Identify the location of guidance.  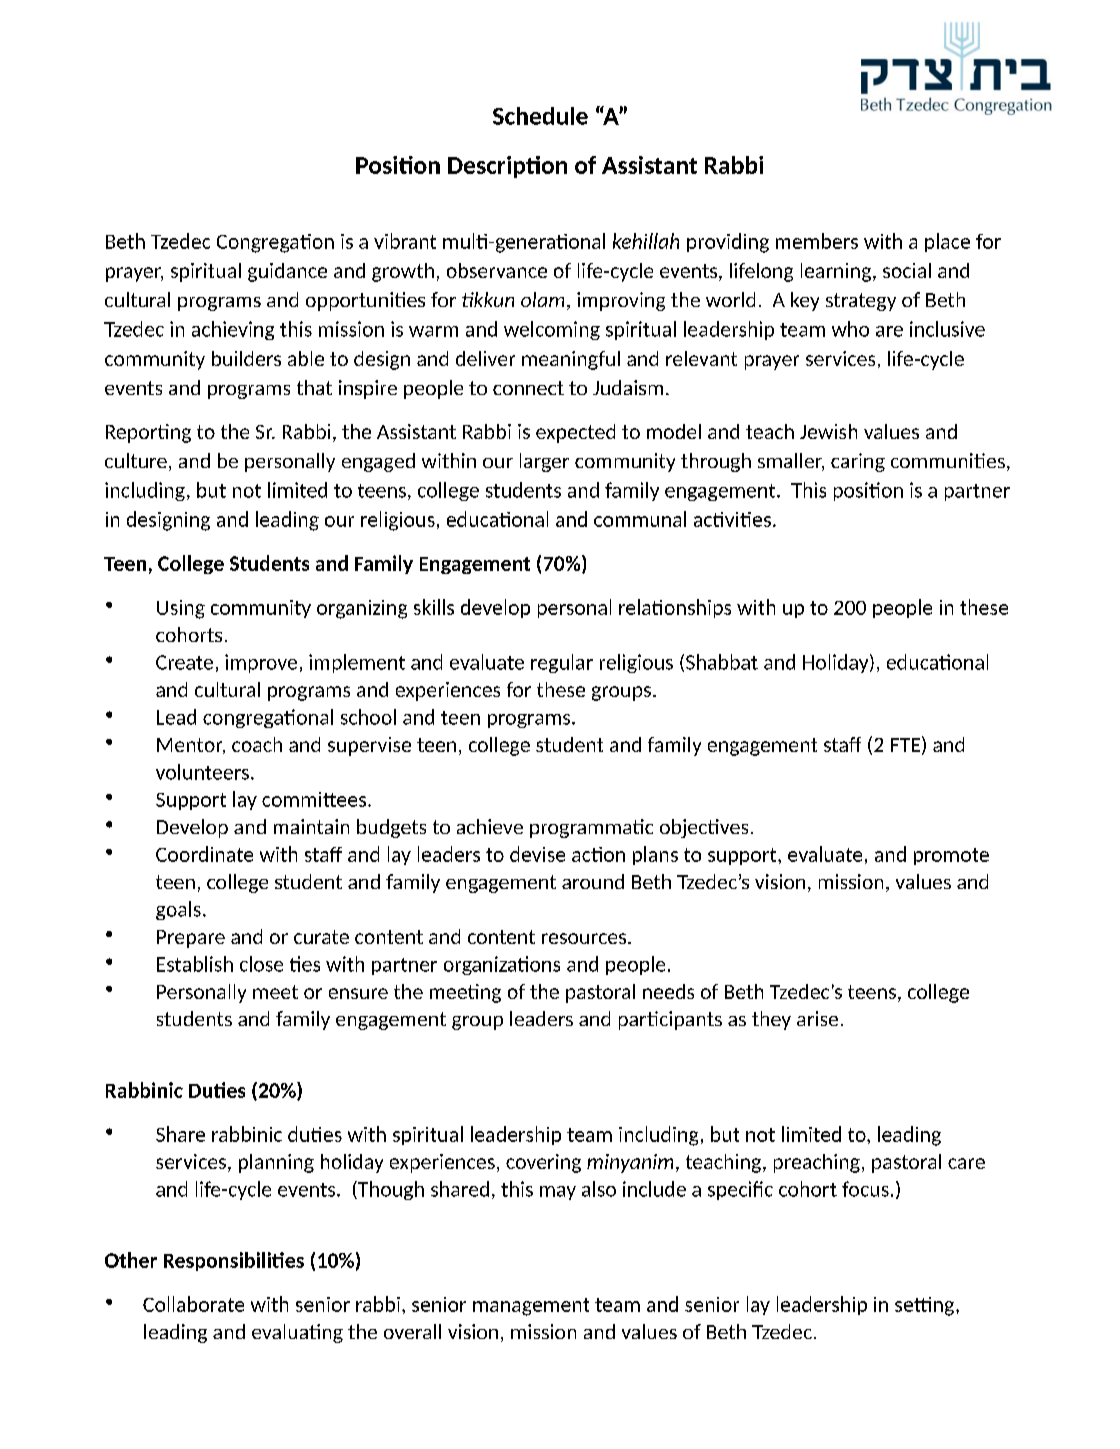
(287, 272).
